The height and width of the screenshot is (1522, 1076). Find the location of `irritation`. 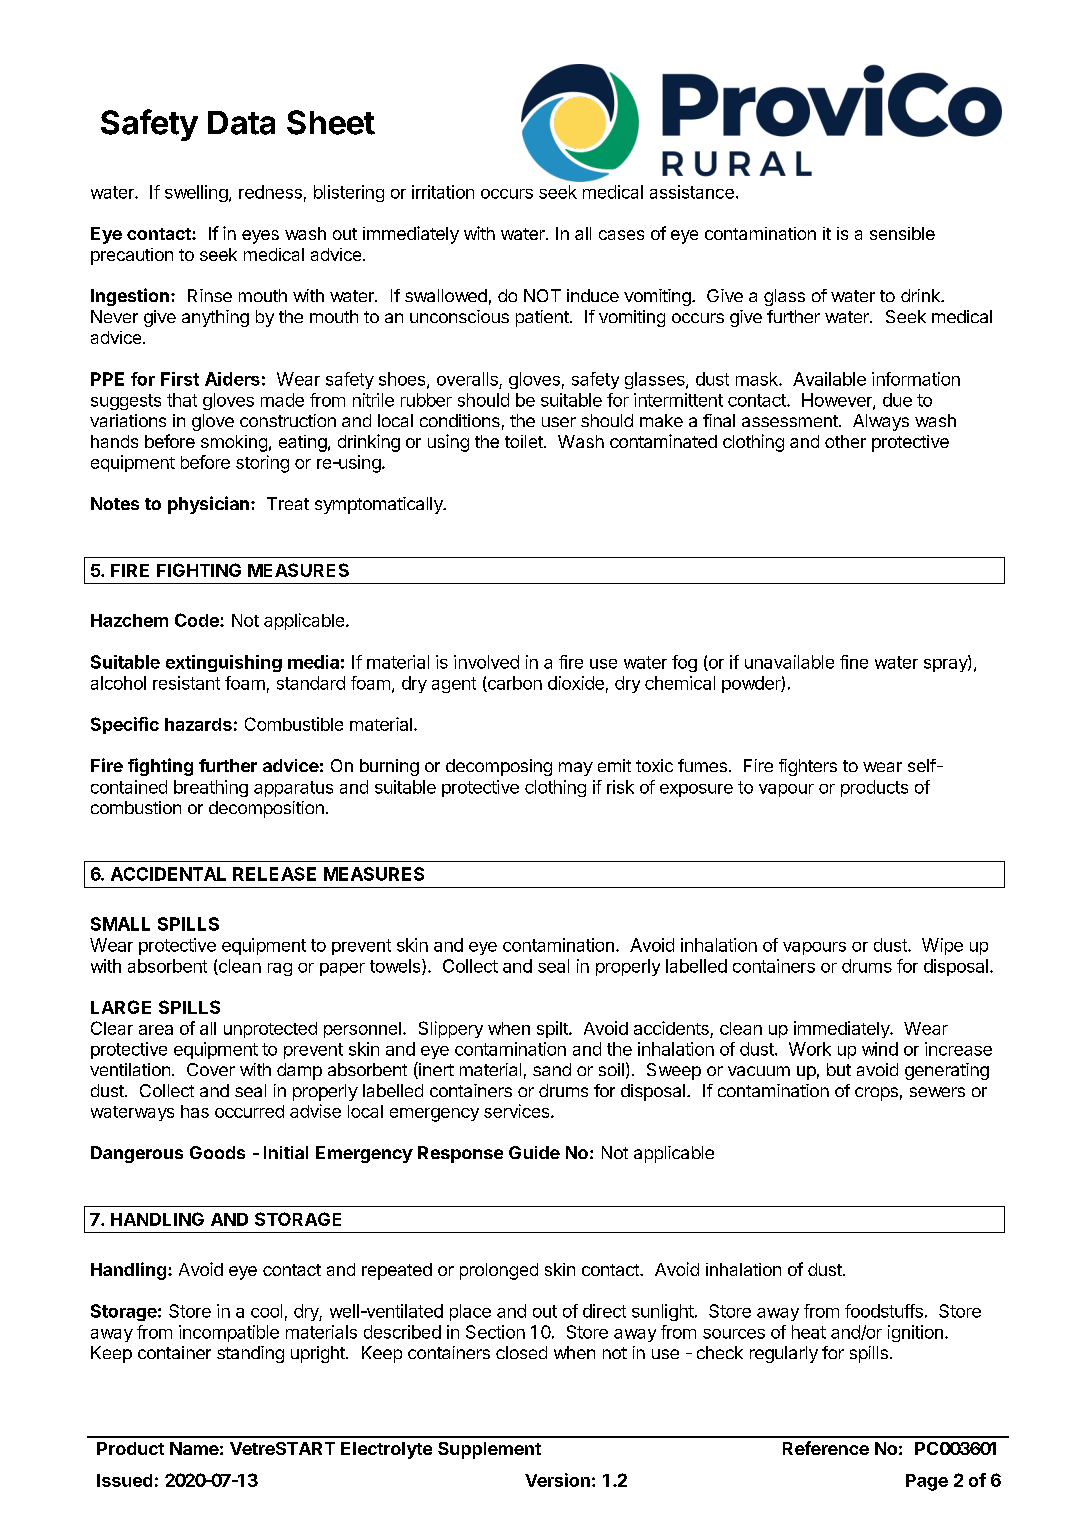

irritation is located at coordinates (443, 192).
